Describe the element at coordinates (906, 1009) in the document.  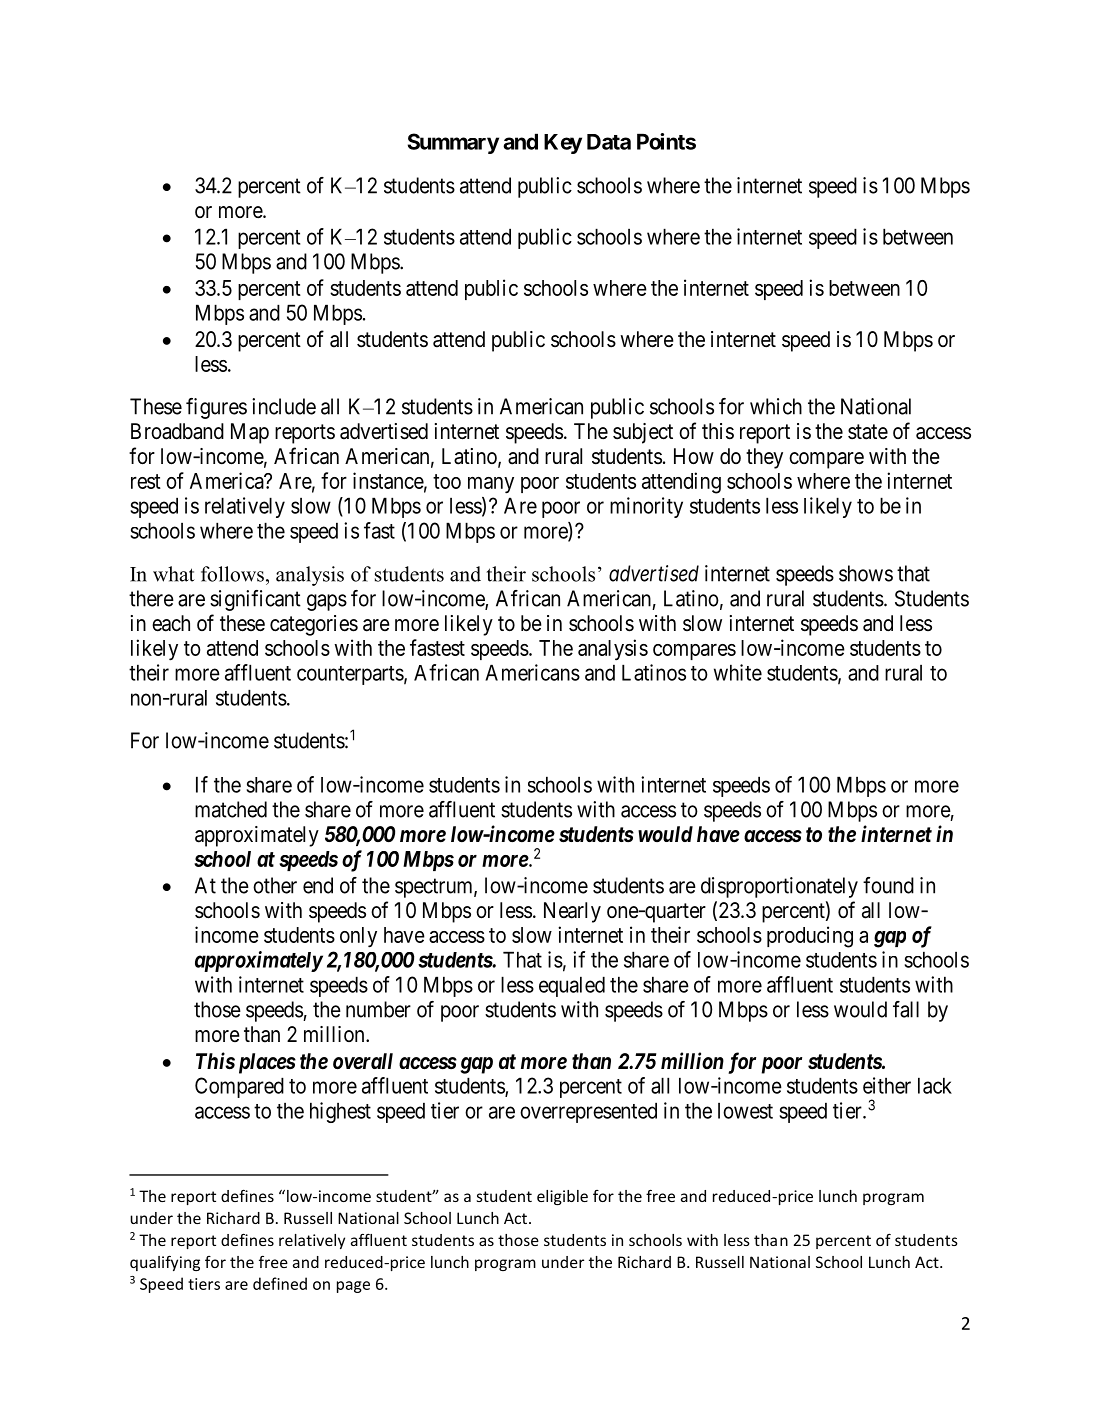
I see `fall` at that location.
